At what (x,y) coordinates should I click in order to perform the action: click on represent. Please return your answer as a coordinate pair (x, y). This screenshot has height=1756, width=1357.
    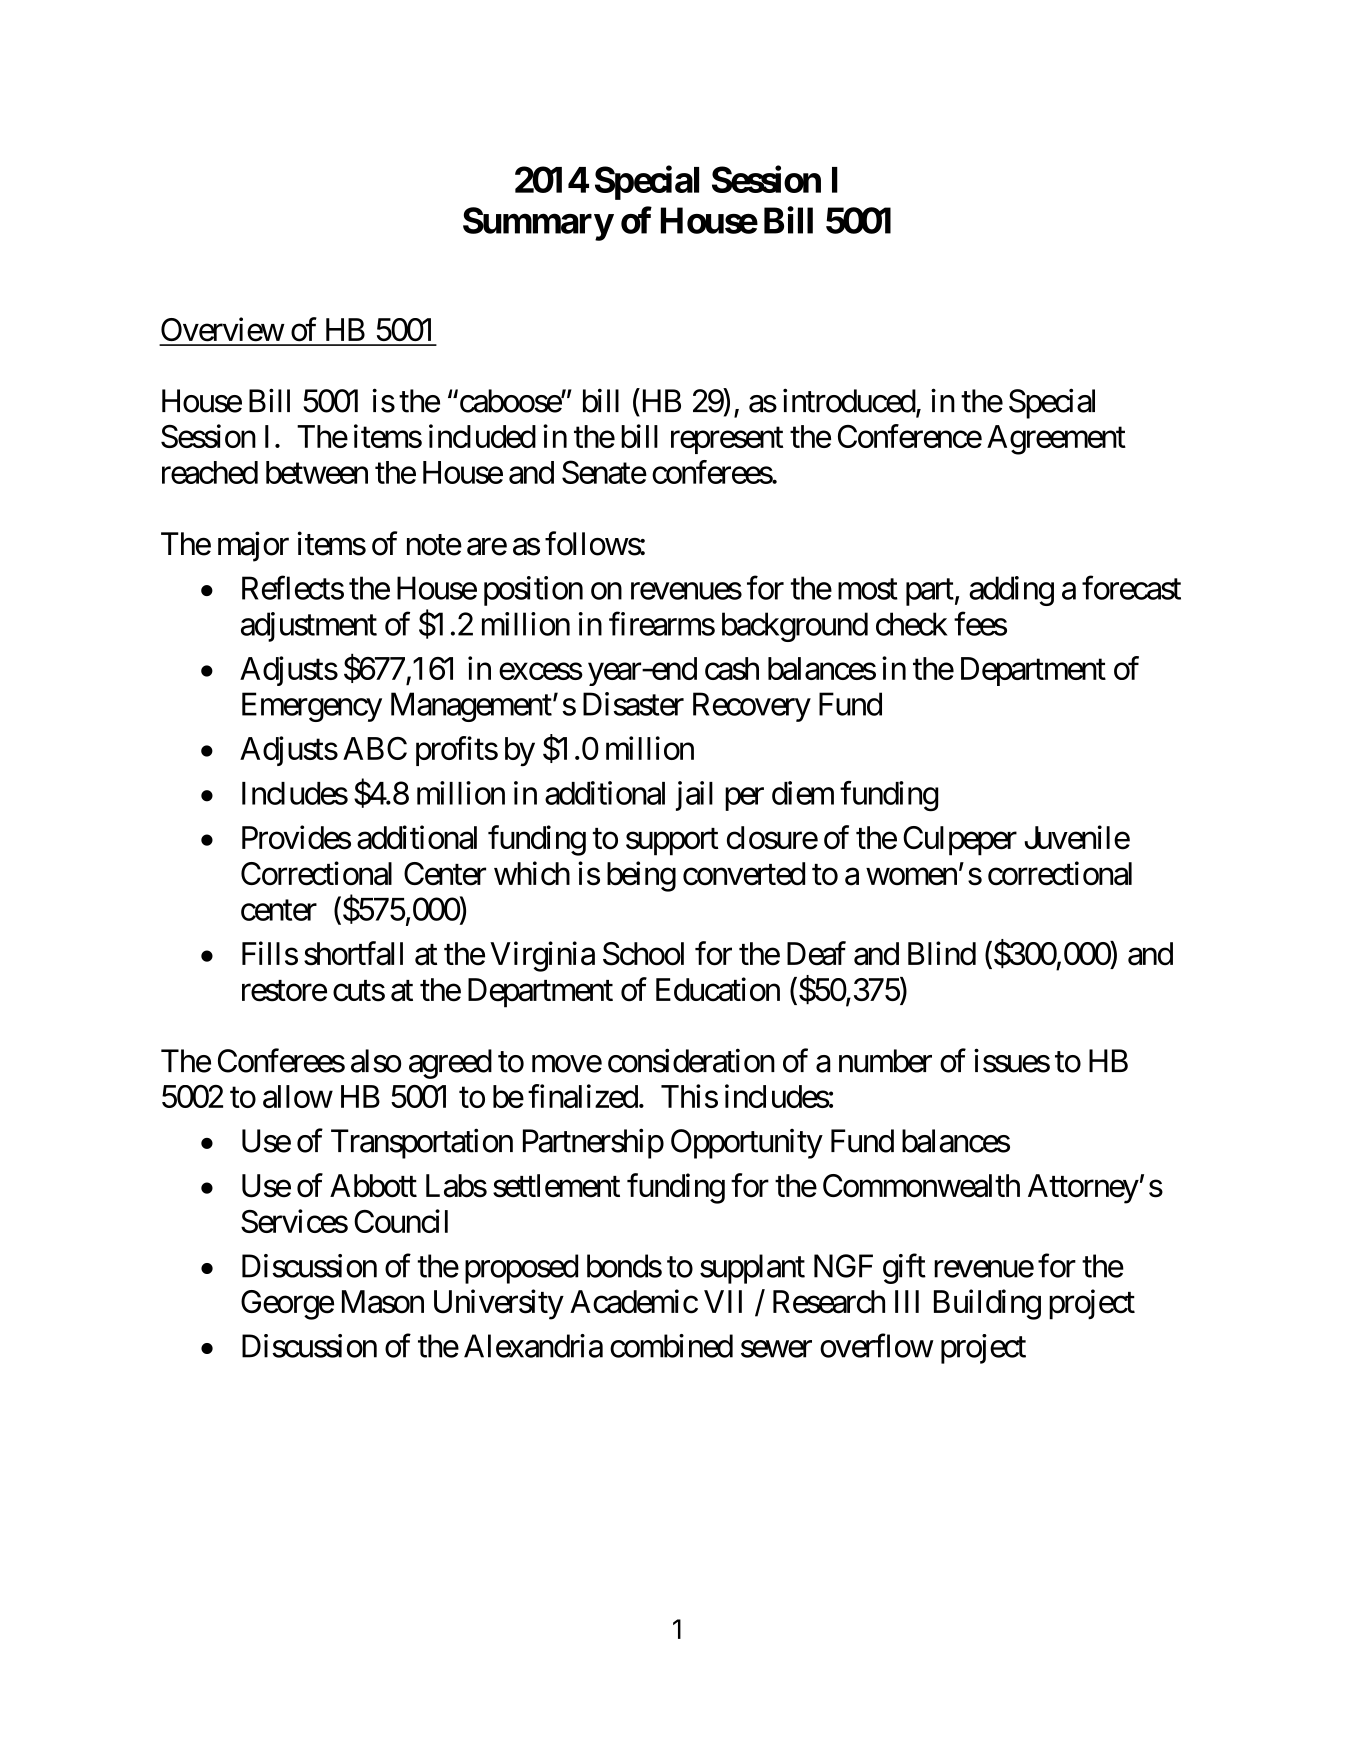
    Looking at the image, I should click on (727, 440).
